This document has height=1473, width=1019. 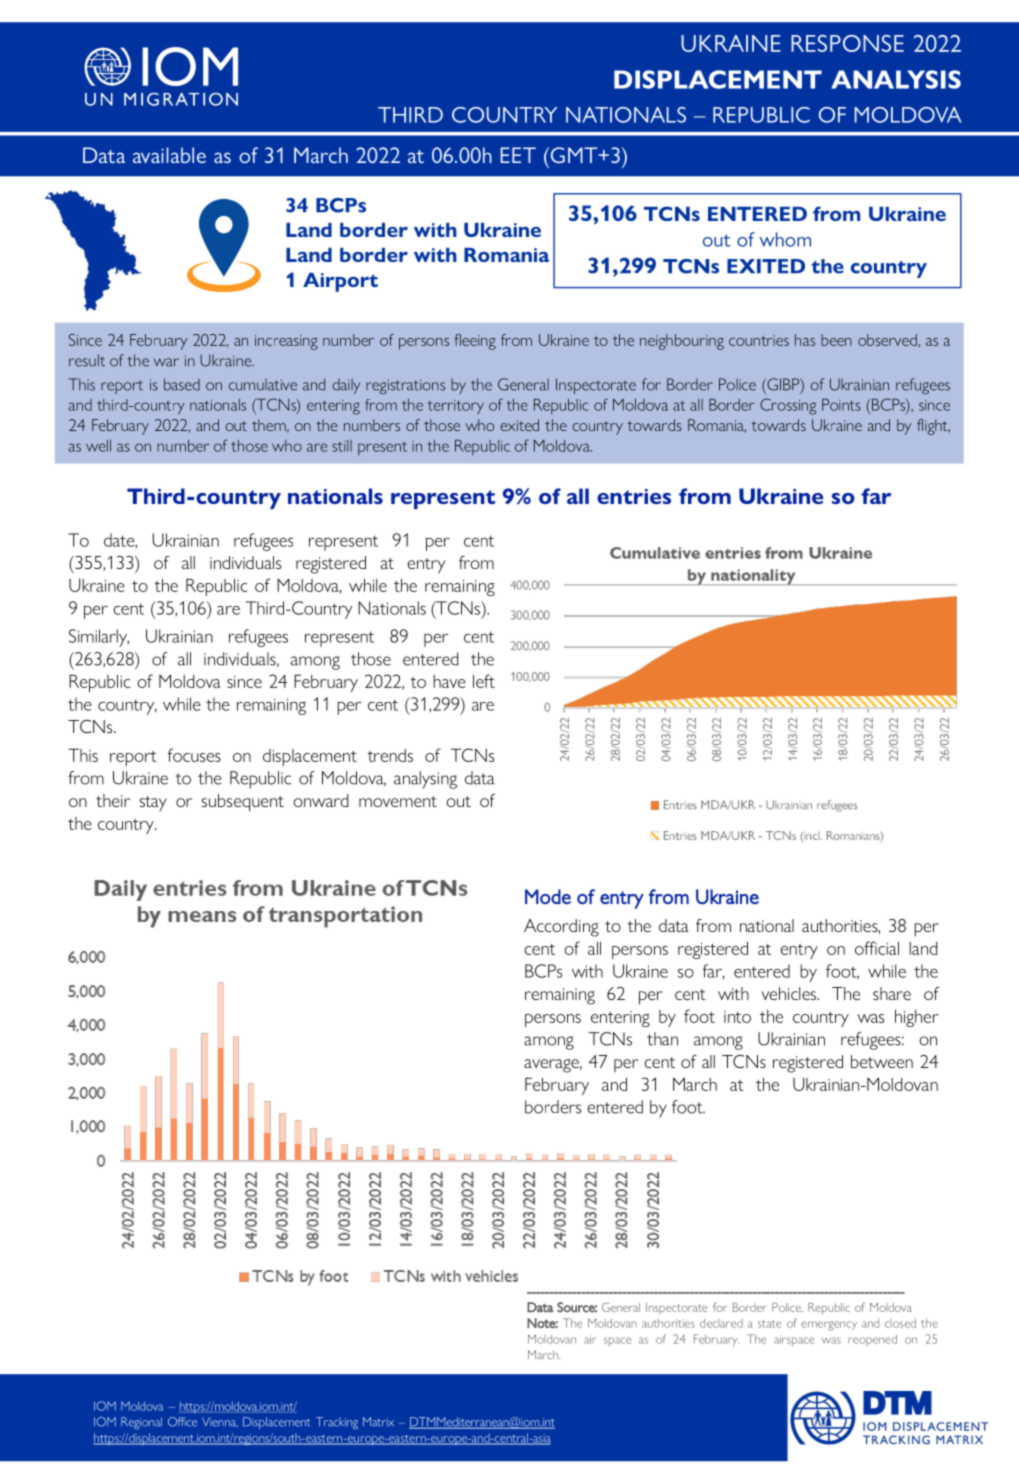 I want to click on emergency, so click(x=829, y=1326).
